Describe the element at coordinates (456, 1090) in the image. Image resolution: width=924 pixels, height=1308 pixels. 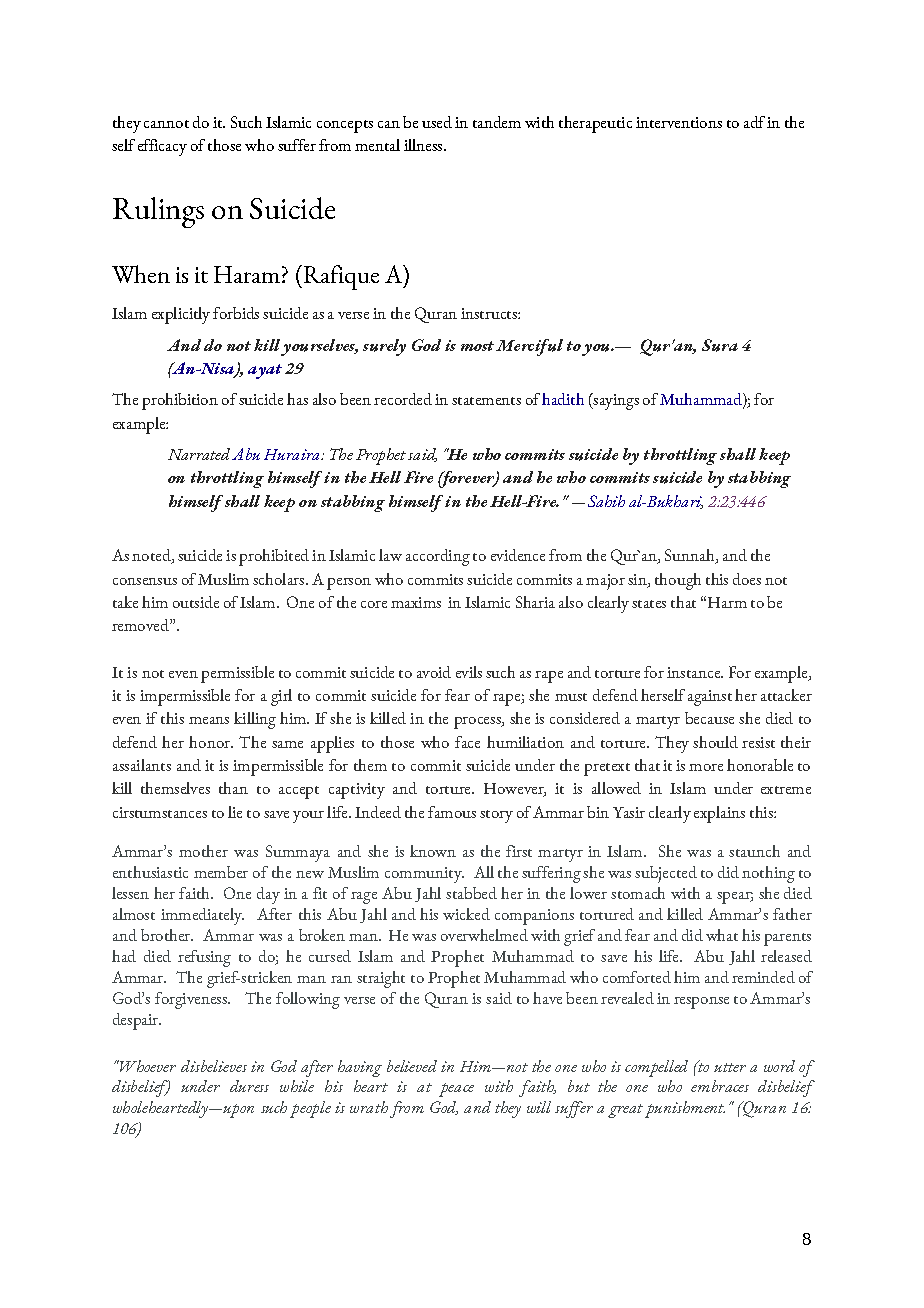
I see `peace` at that location.
